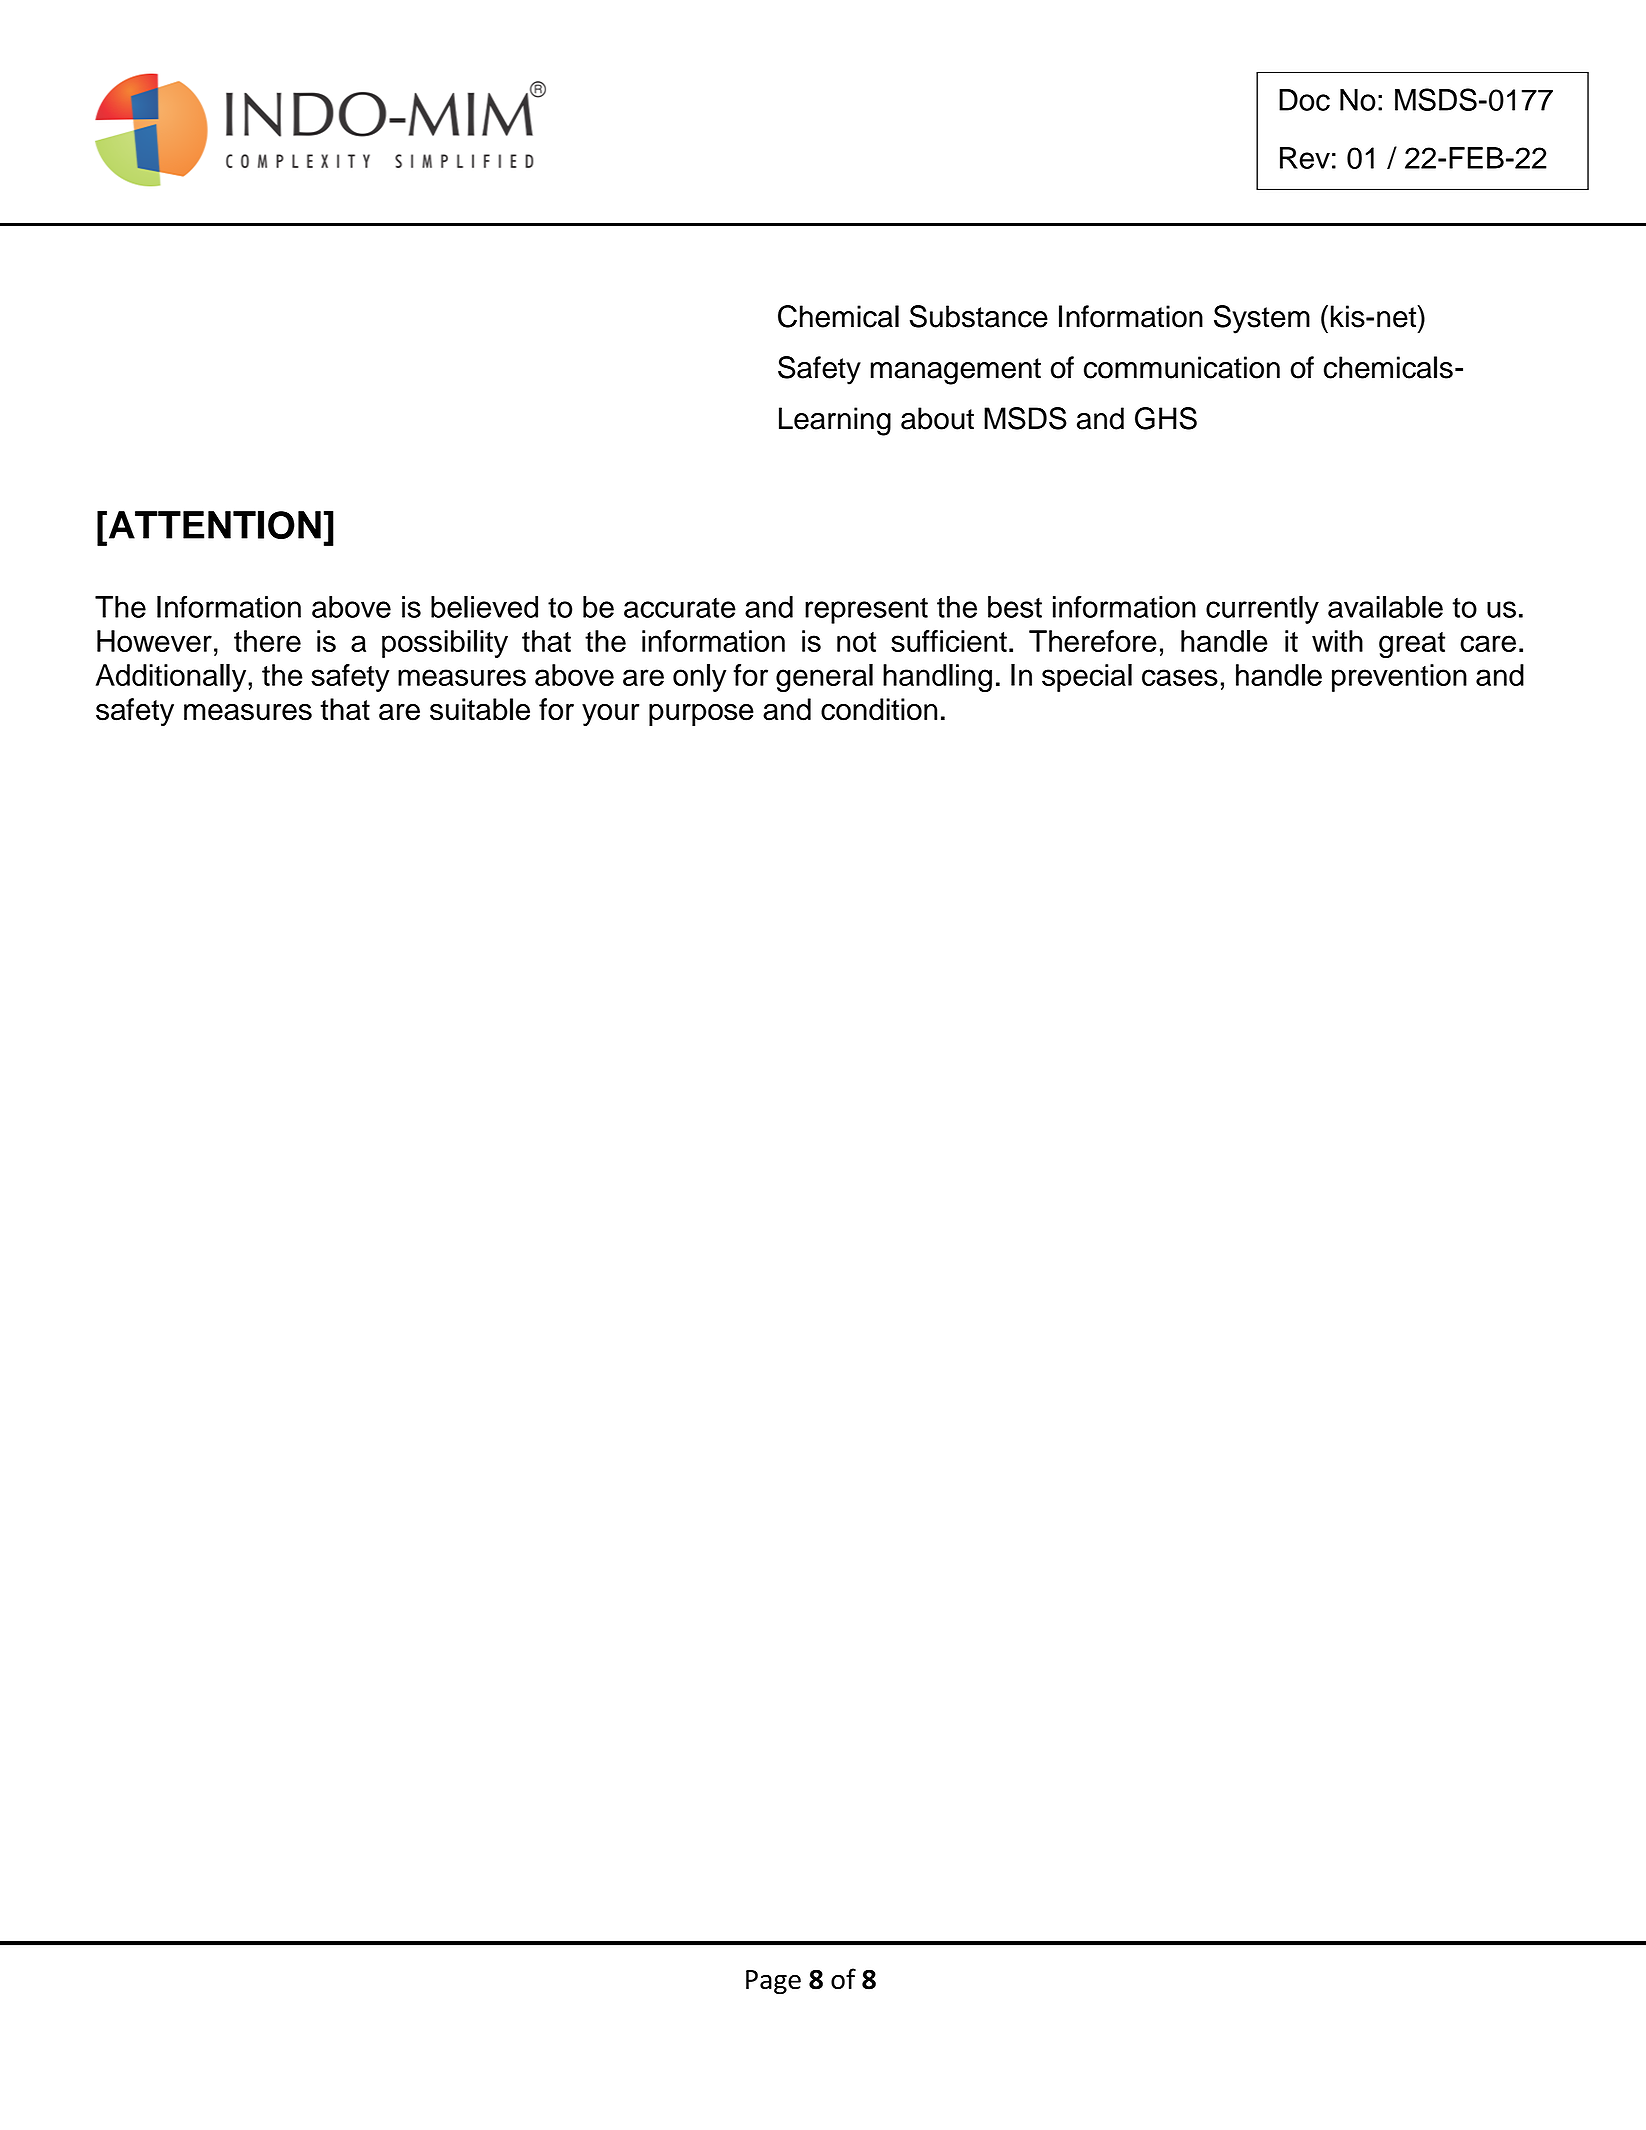 The height and width of the document is (2130, 1646). Describe the element at coordinates (1399, 678) in the document. I see `prevention` at that location.
